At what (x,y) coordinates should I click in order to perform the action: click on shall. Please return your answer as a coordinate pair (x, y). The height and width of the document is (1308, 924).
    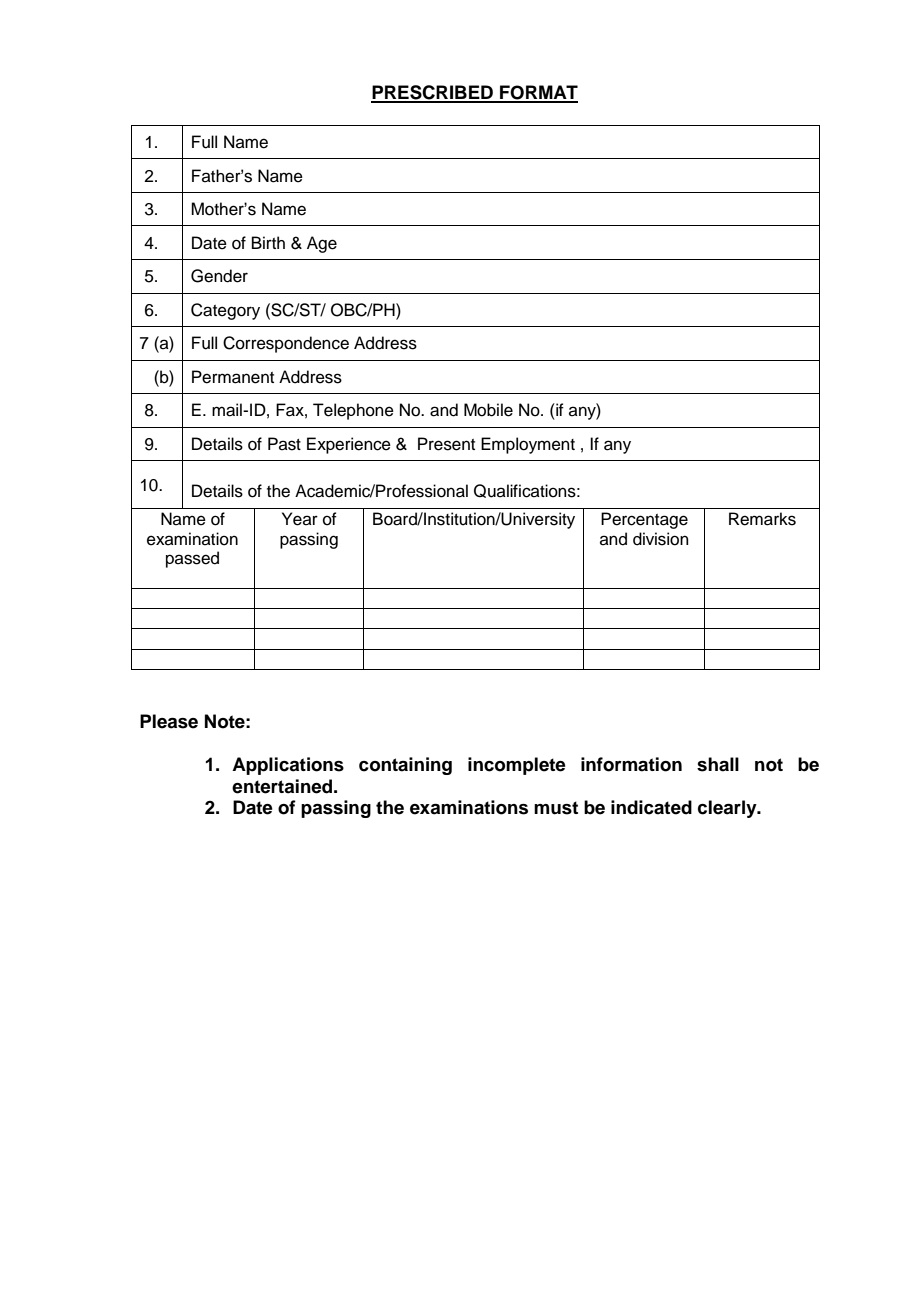
    Looking at the image, I should click on (718, 764).
